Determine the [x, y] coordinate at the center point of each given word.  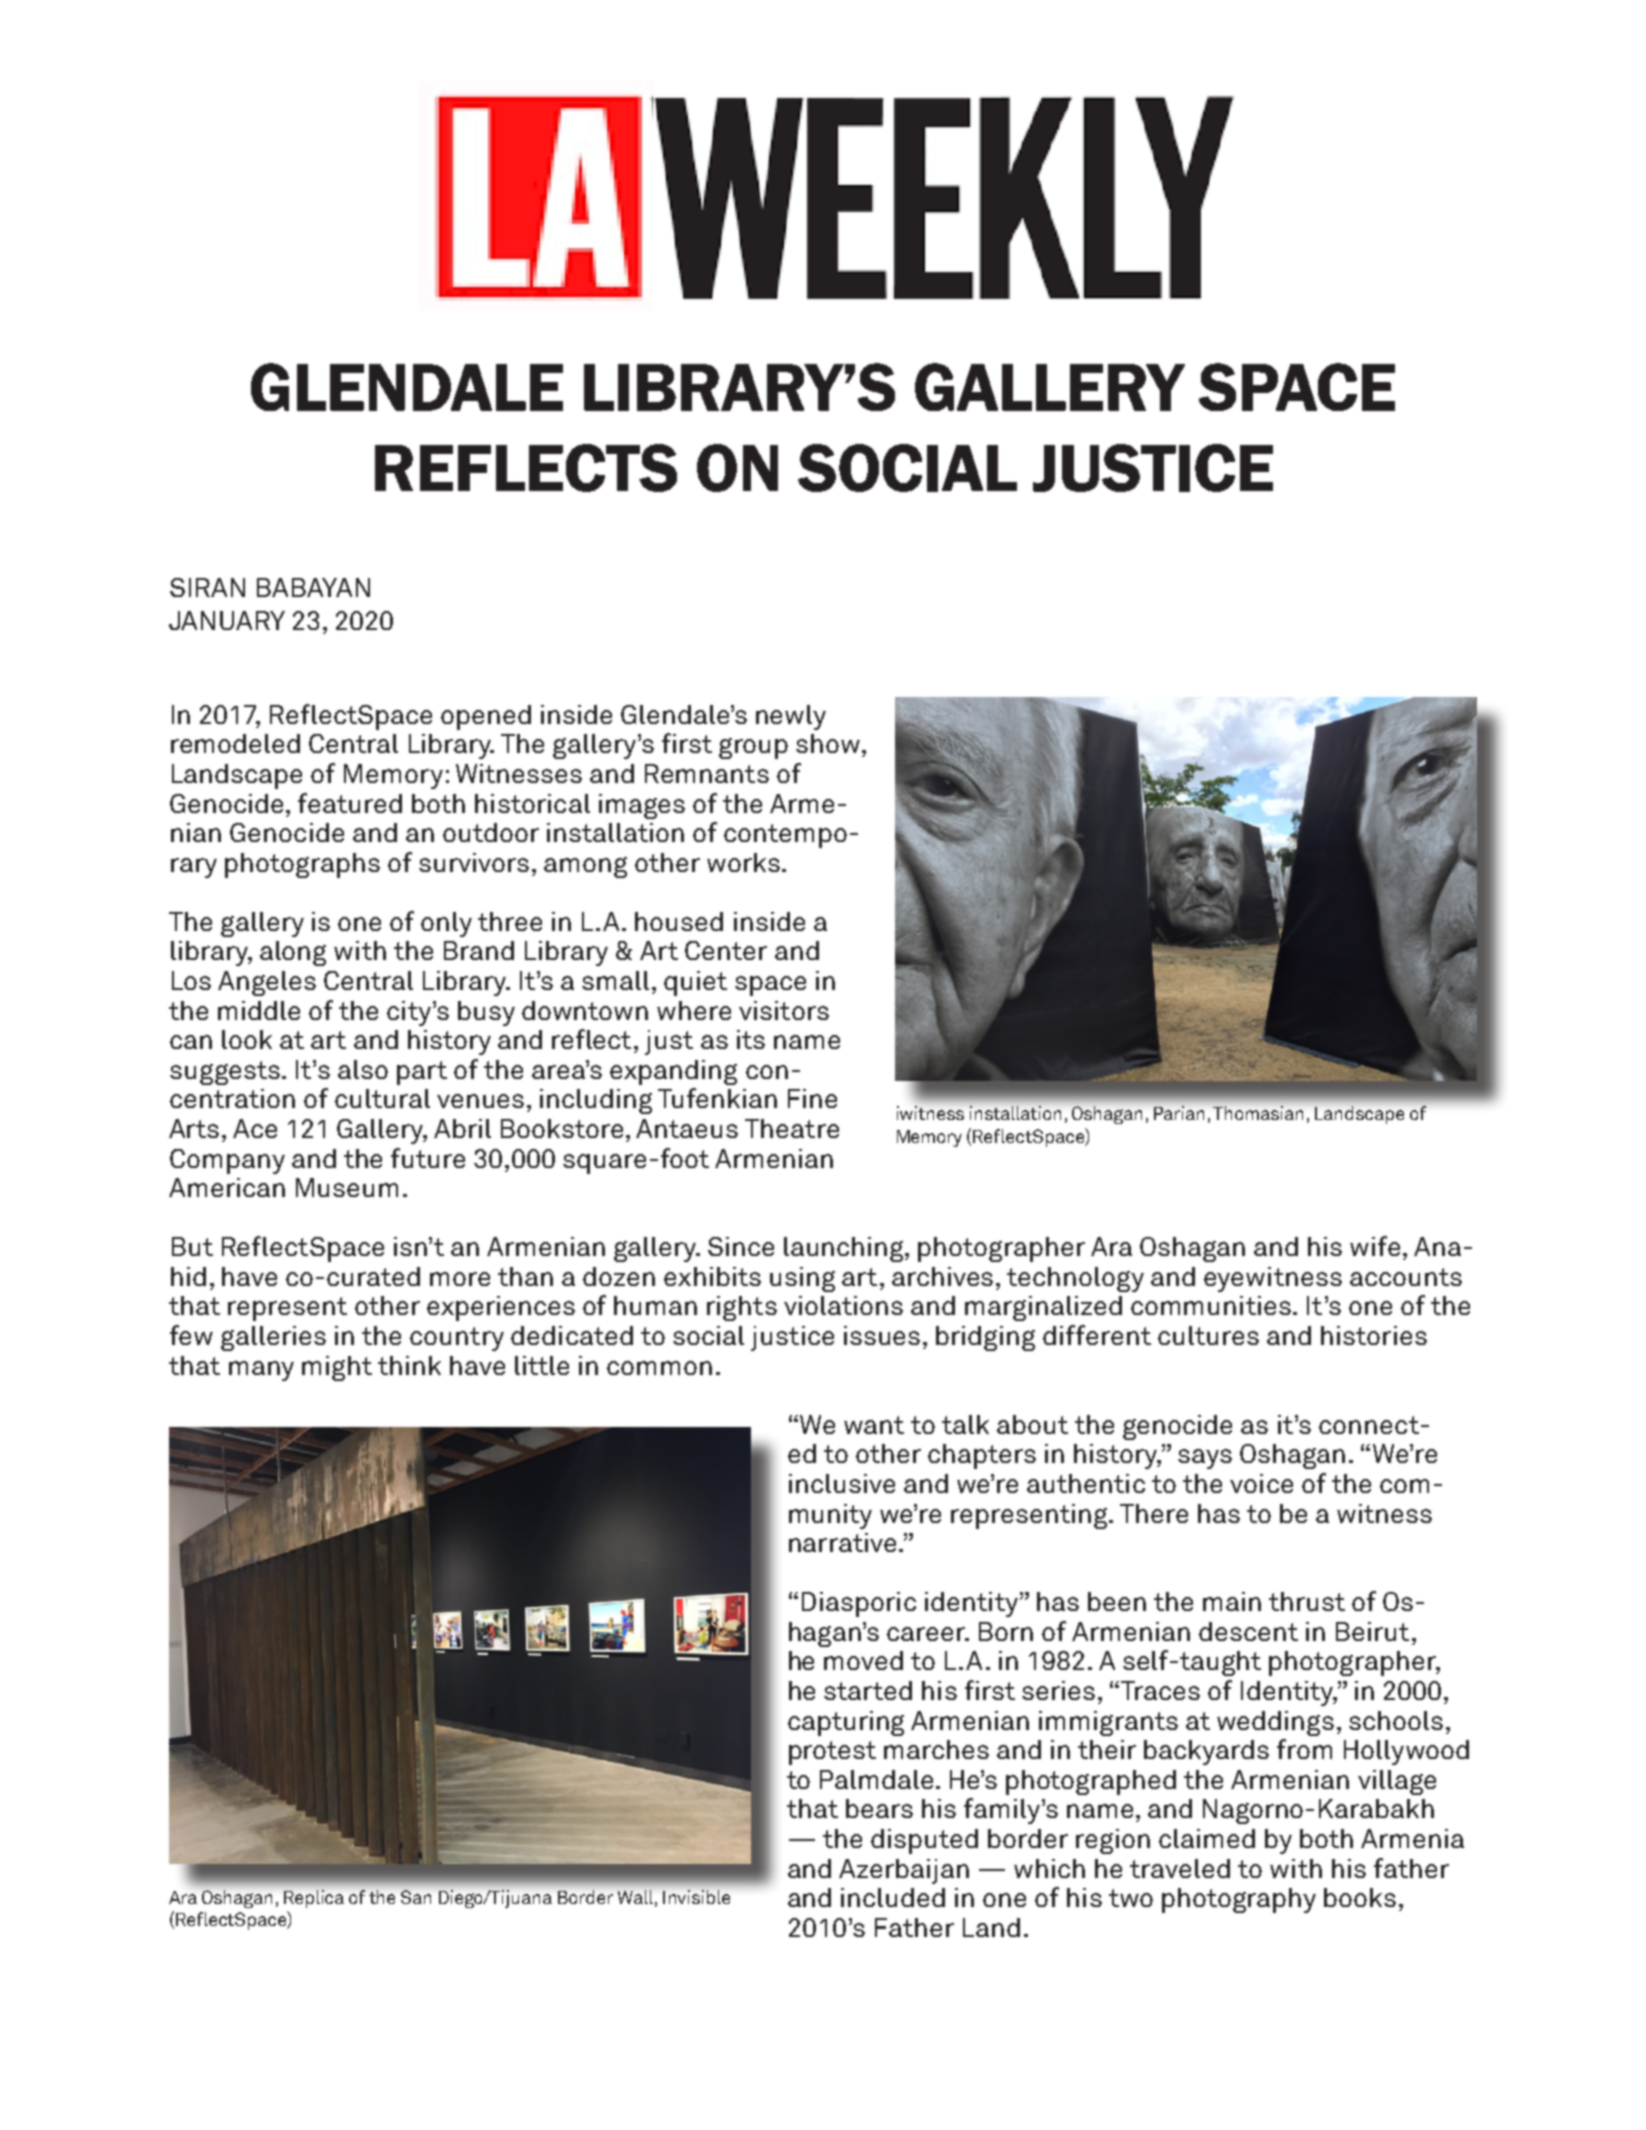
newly [791, 717]
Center [726, 950]
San [416, 1897]
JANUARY [227, 620]
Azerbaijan [904, 1871]
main [1232, 1601]
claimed [1207, 1838]
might [337, 1368]
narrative [842, 1542]
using [802, 1279]
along [293, 953]
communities [1211, 1305]
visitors [784, 1010]
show [829, 743]
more [460, 1279]
